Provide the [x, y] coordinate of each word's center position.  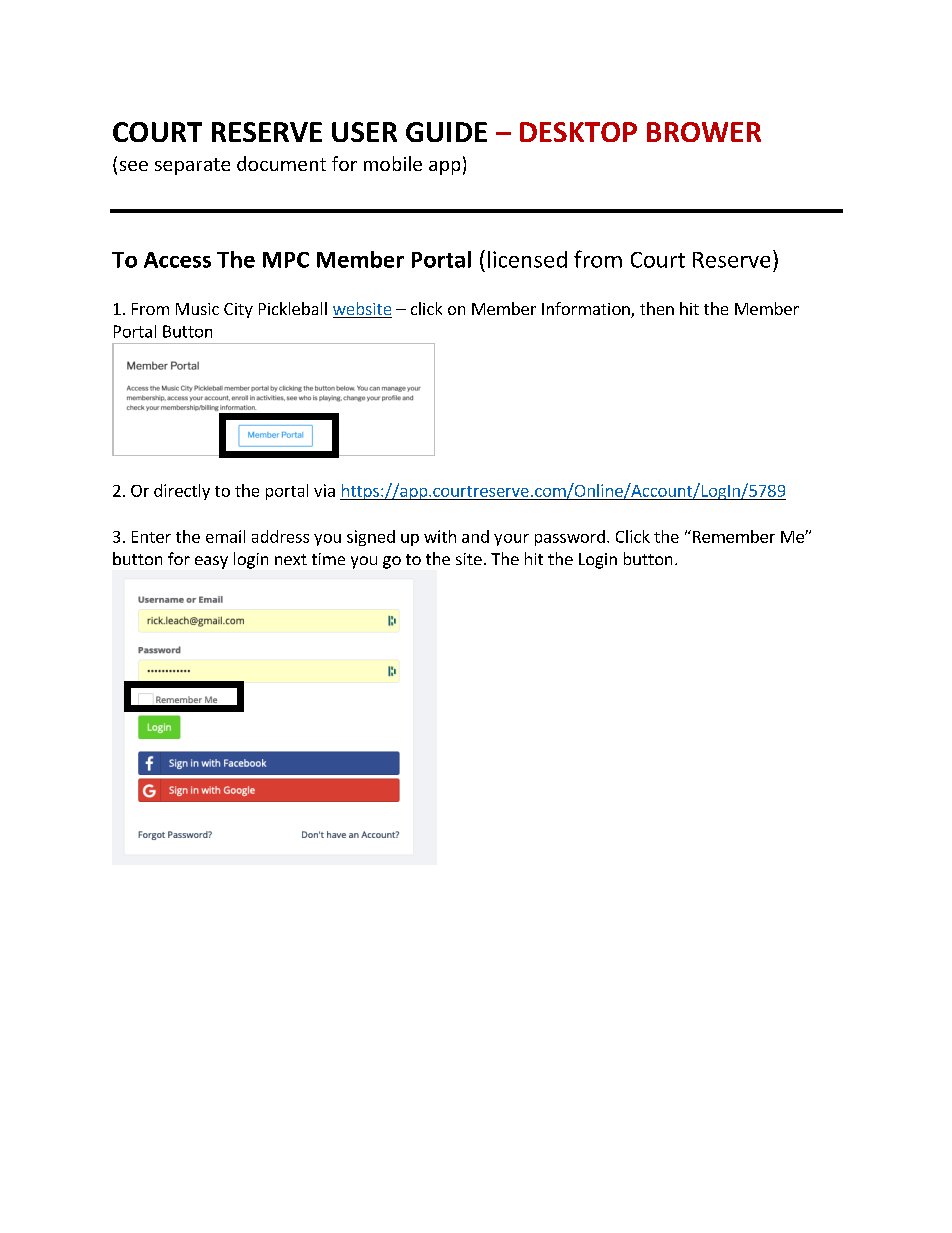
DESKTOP [578, 132]
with [440, 536]
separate [192, 166]
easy [211, 562]
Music [197, 309]
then [657, 308]
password [570, 538]
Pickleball [293, 308]
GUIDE [446, 132]
